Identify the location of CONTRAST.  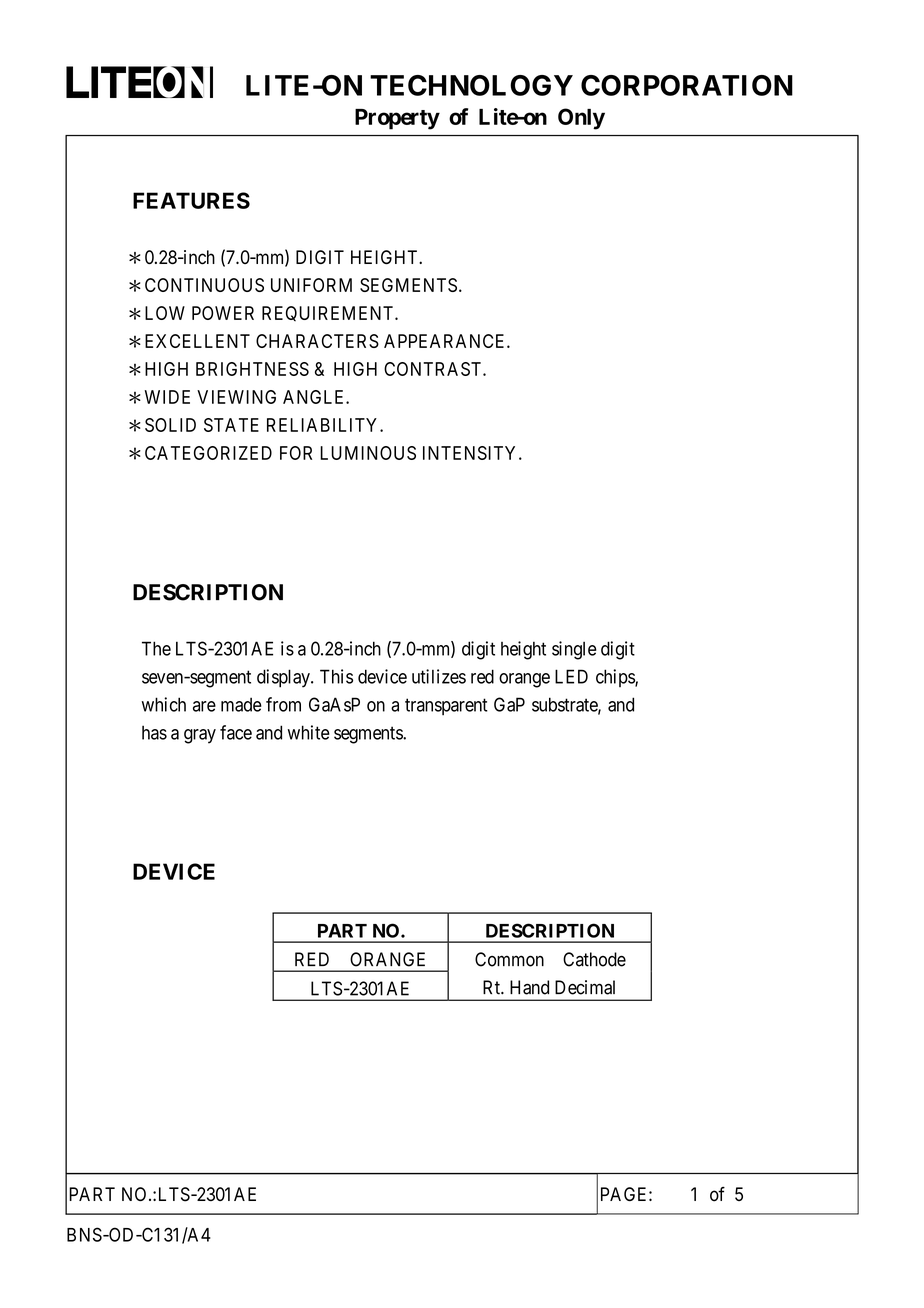
(434, 369).
